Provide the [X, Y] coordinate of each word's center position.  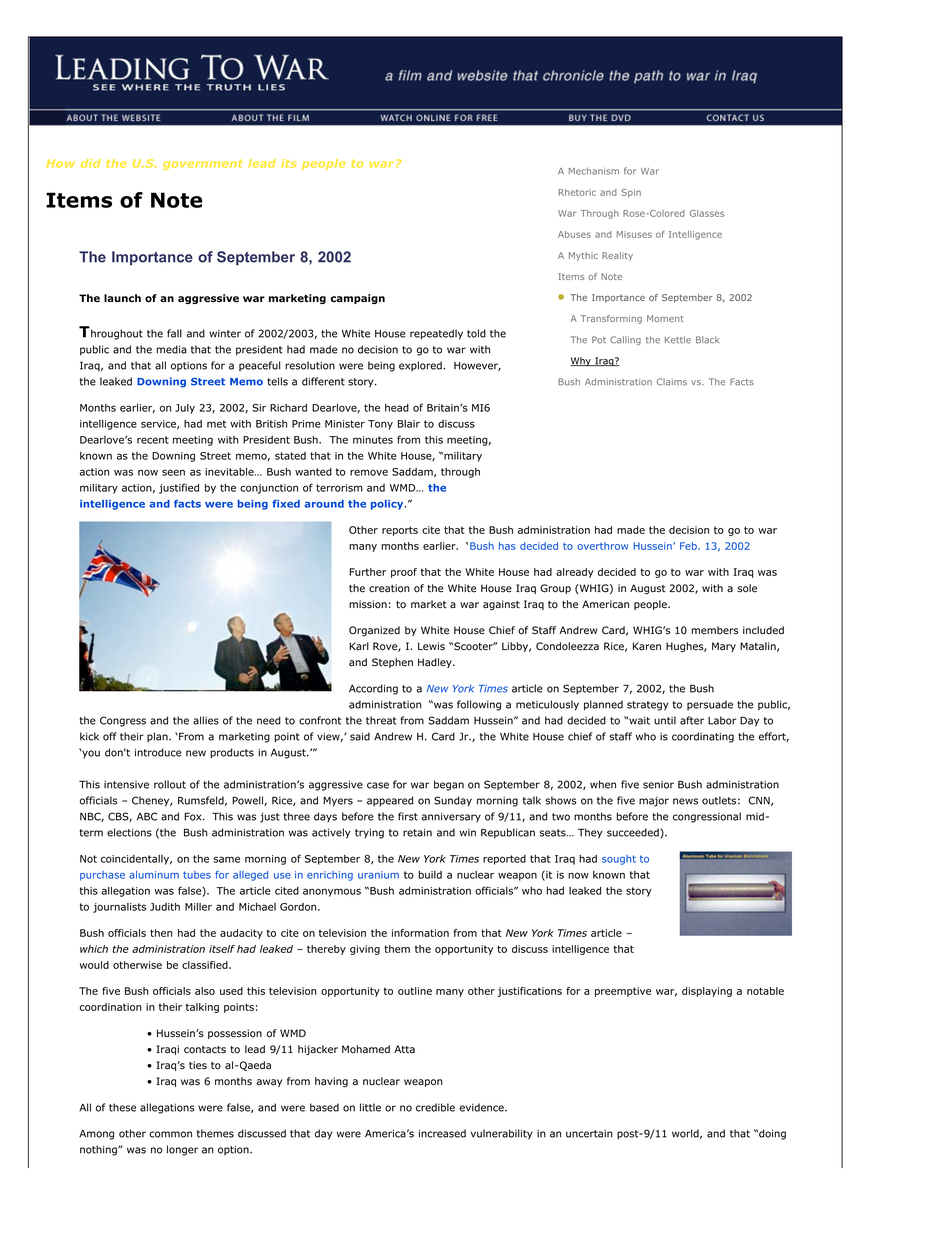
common [170, 1134]
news [685, 801]
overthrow [602, 546]
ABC [147, 816]
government [203, 165]
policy [388, 505]
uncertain [589, 1133]
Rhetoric [577, 192]
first [408, 816]
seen [173, 472]
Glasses [707, 213]
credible [435, 1107]
